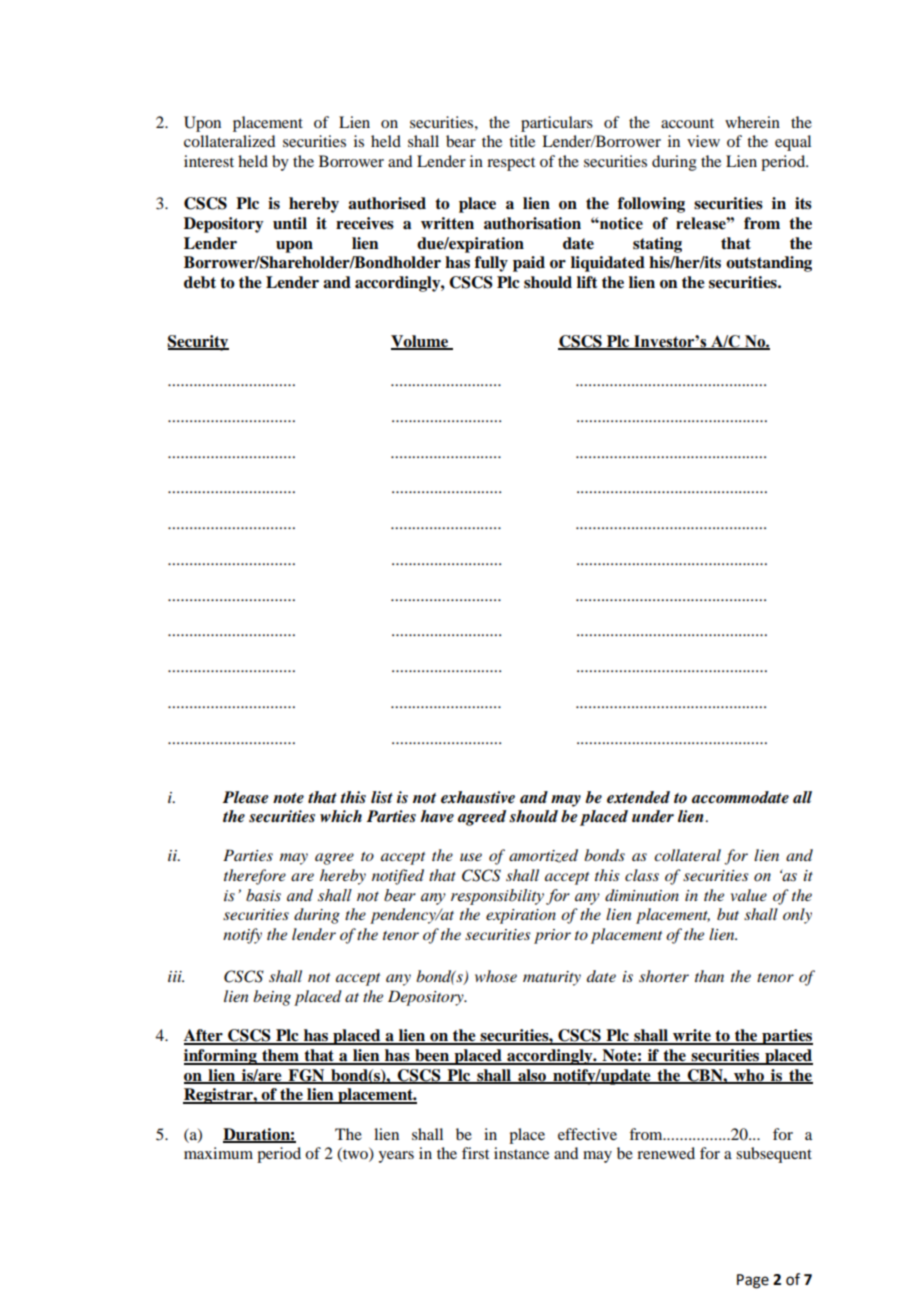 This page has height=1308, width=924. What do you see at coordinates (475, 1153) in the page?
I see `first` at bounding box center [475, 1153].
